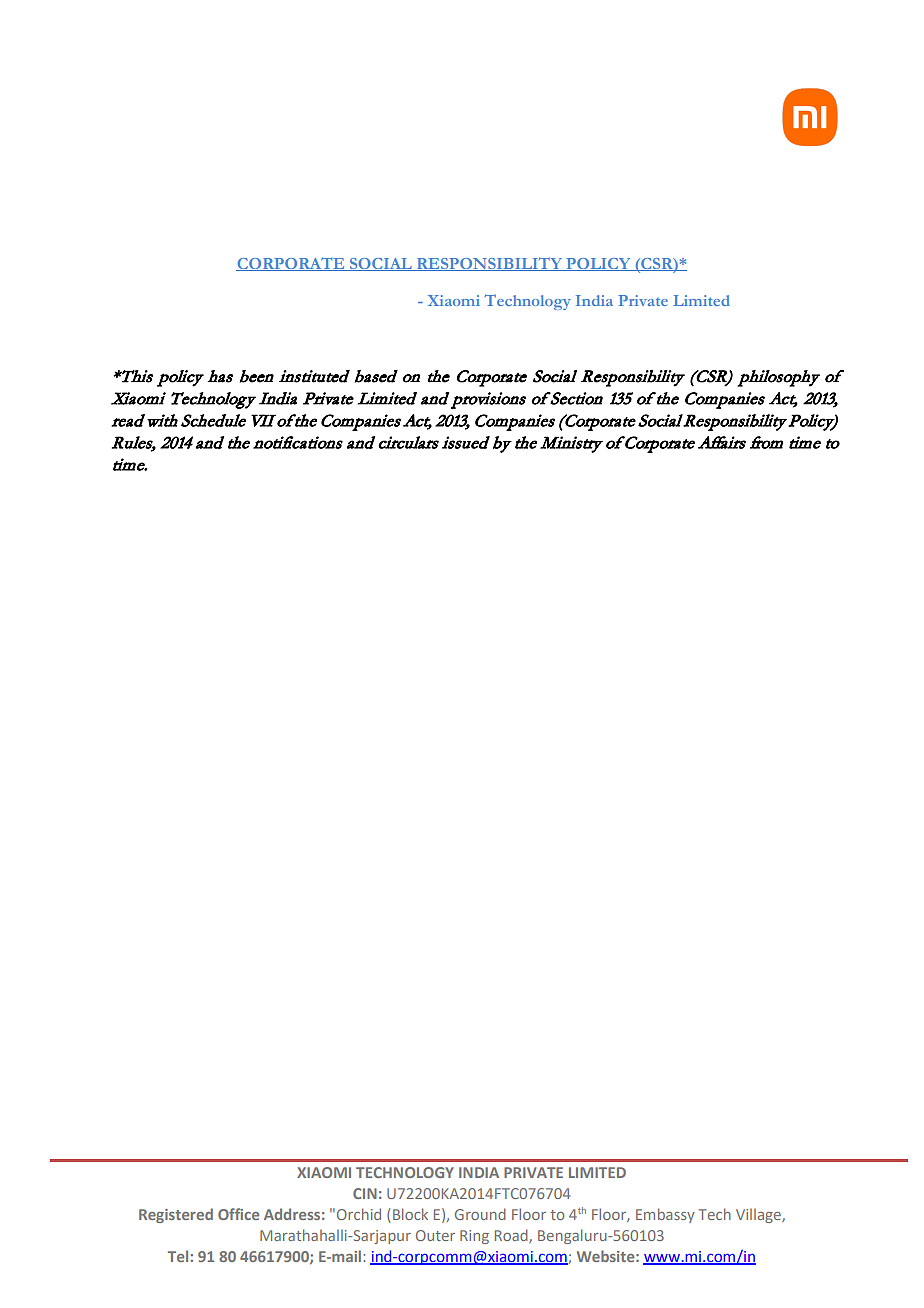 The width and height of the page is (924, 1308). What do you see at coordinates (665, 1215) in the page?
I see `Embassy` at bounding box center [665, 1215].
